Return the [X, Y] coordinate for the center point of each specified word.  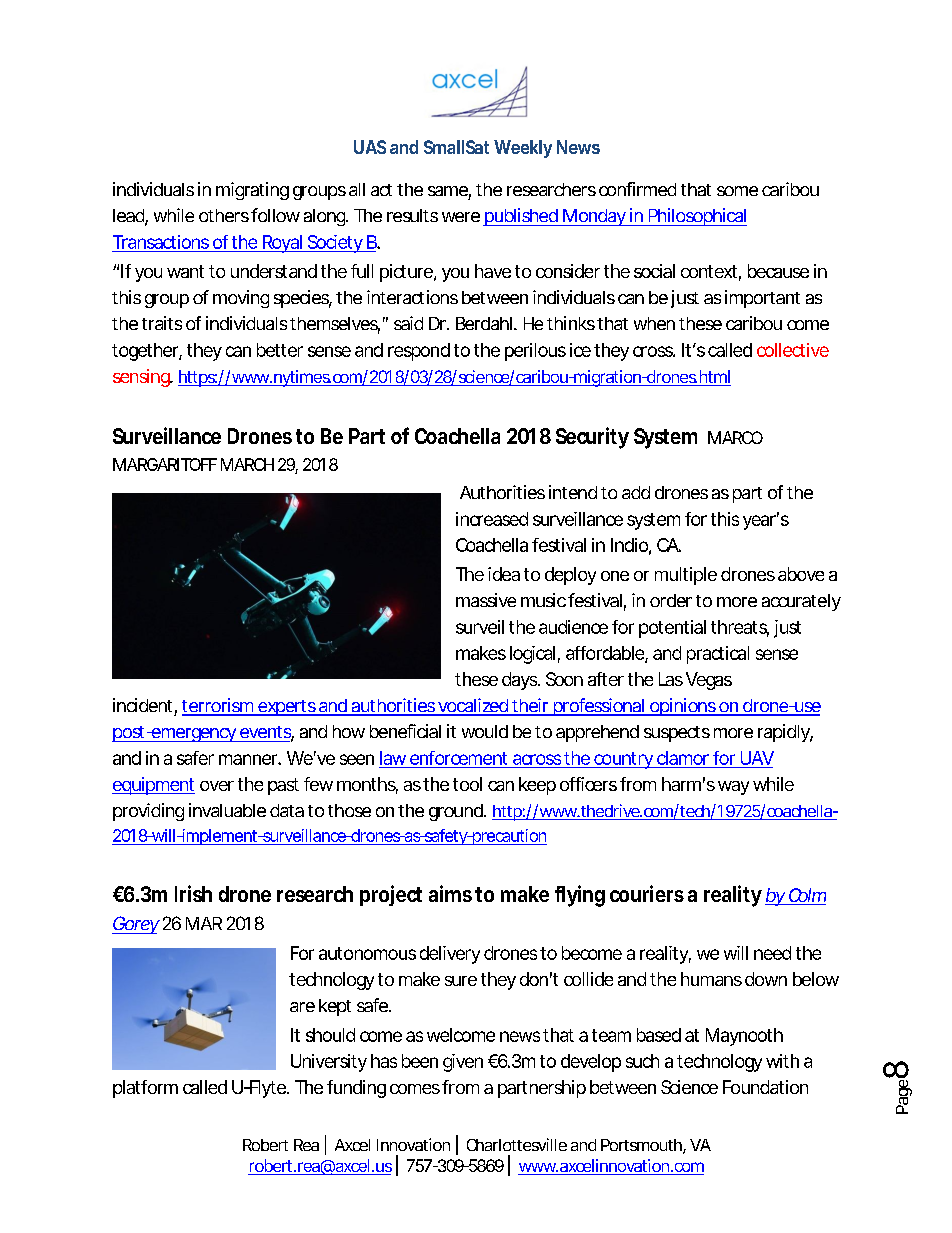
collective [793, 350]
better [280, 350]
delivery [450, 955]
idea [504, 574]
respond [419, 352]
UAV [757, 758]
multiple [686, 576]
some [737, 191]
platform [145, 1089]
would [485, 731]
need [772, 953]
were [461, 217]
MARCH [247, 464]
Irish [193, 893]
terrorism [218, 706]
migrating [252, 191]
